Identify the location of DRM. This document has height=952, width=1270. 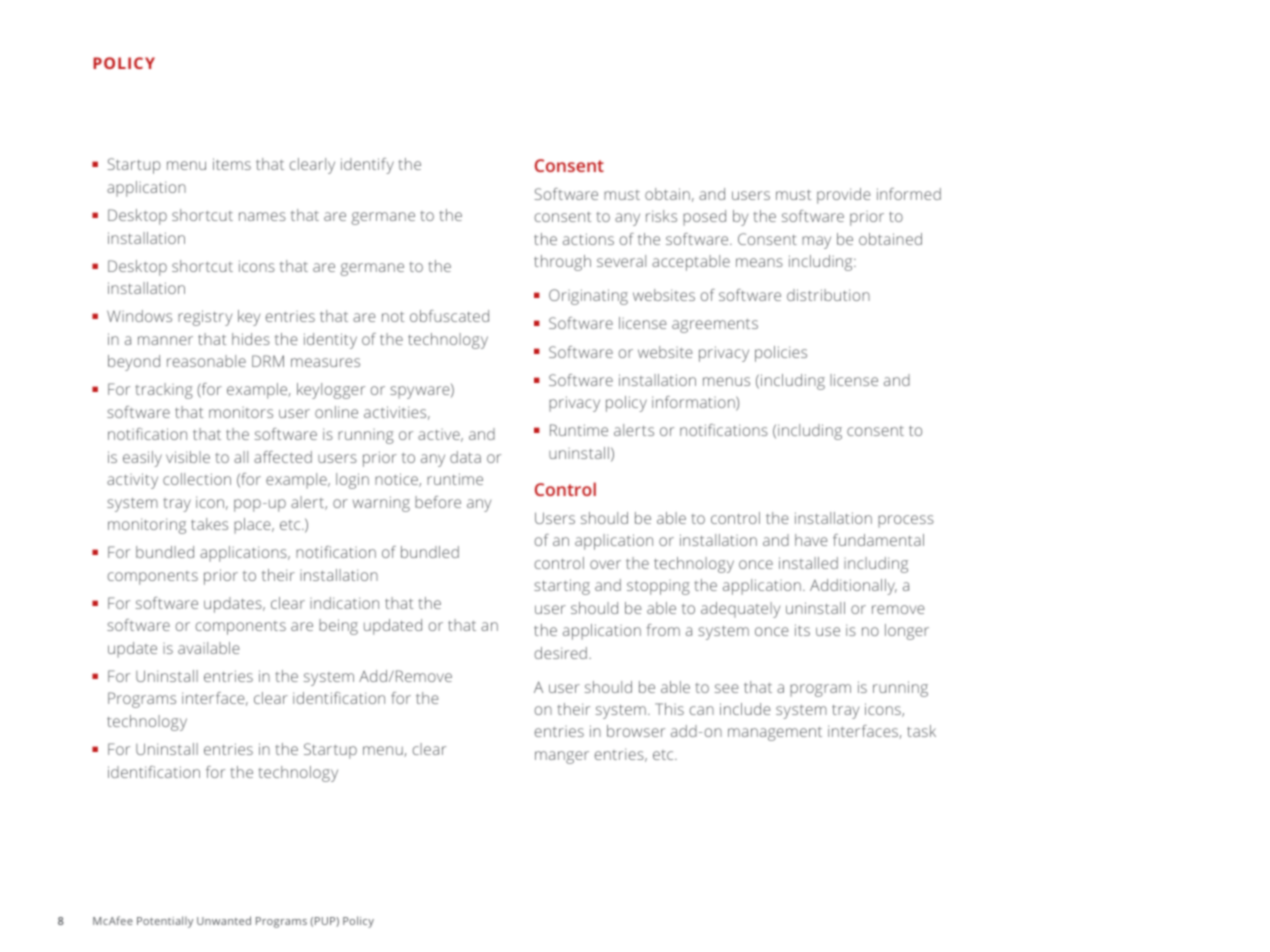
(268, 361).
